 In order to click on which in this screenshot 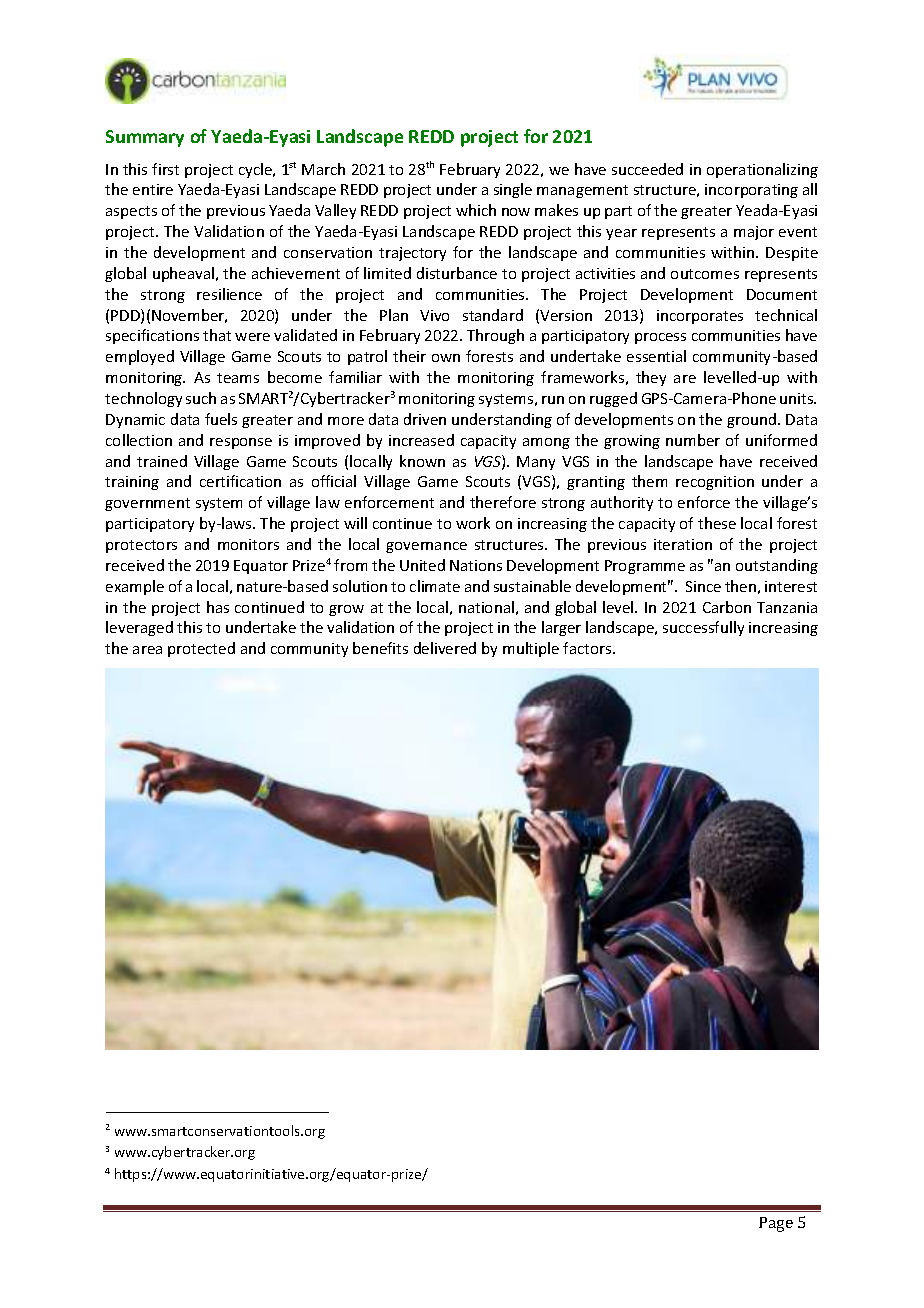, I will do `click(476, 210)`.
